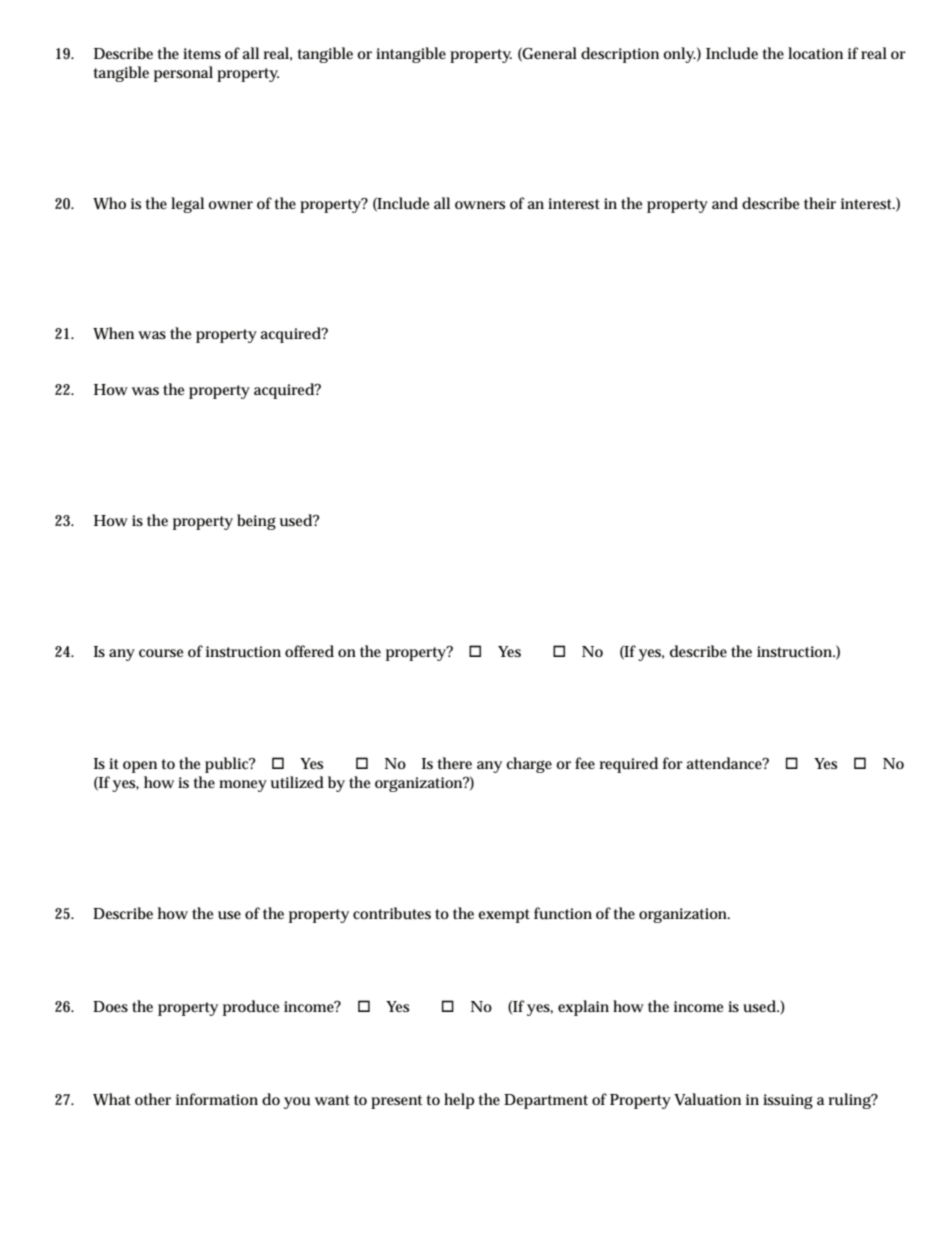  Describe the element at coordinates (725, 203) in the page. I see `and` at that location.
